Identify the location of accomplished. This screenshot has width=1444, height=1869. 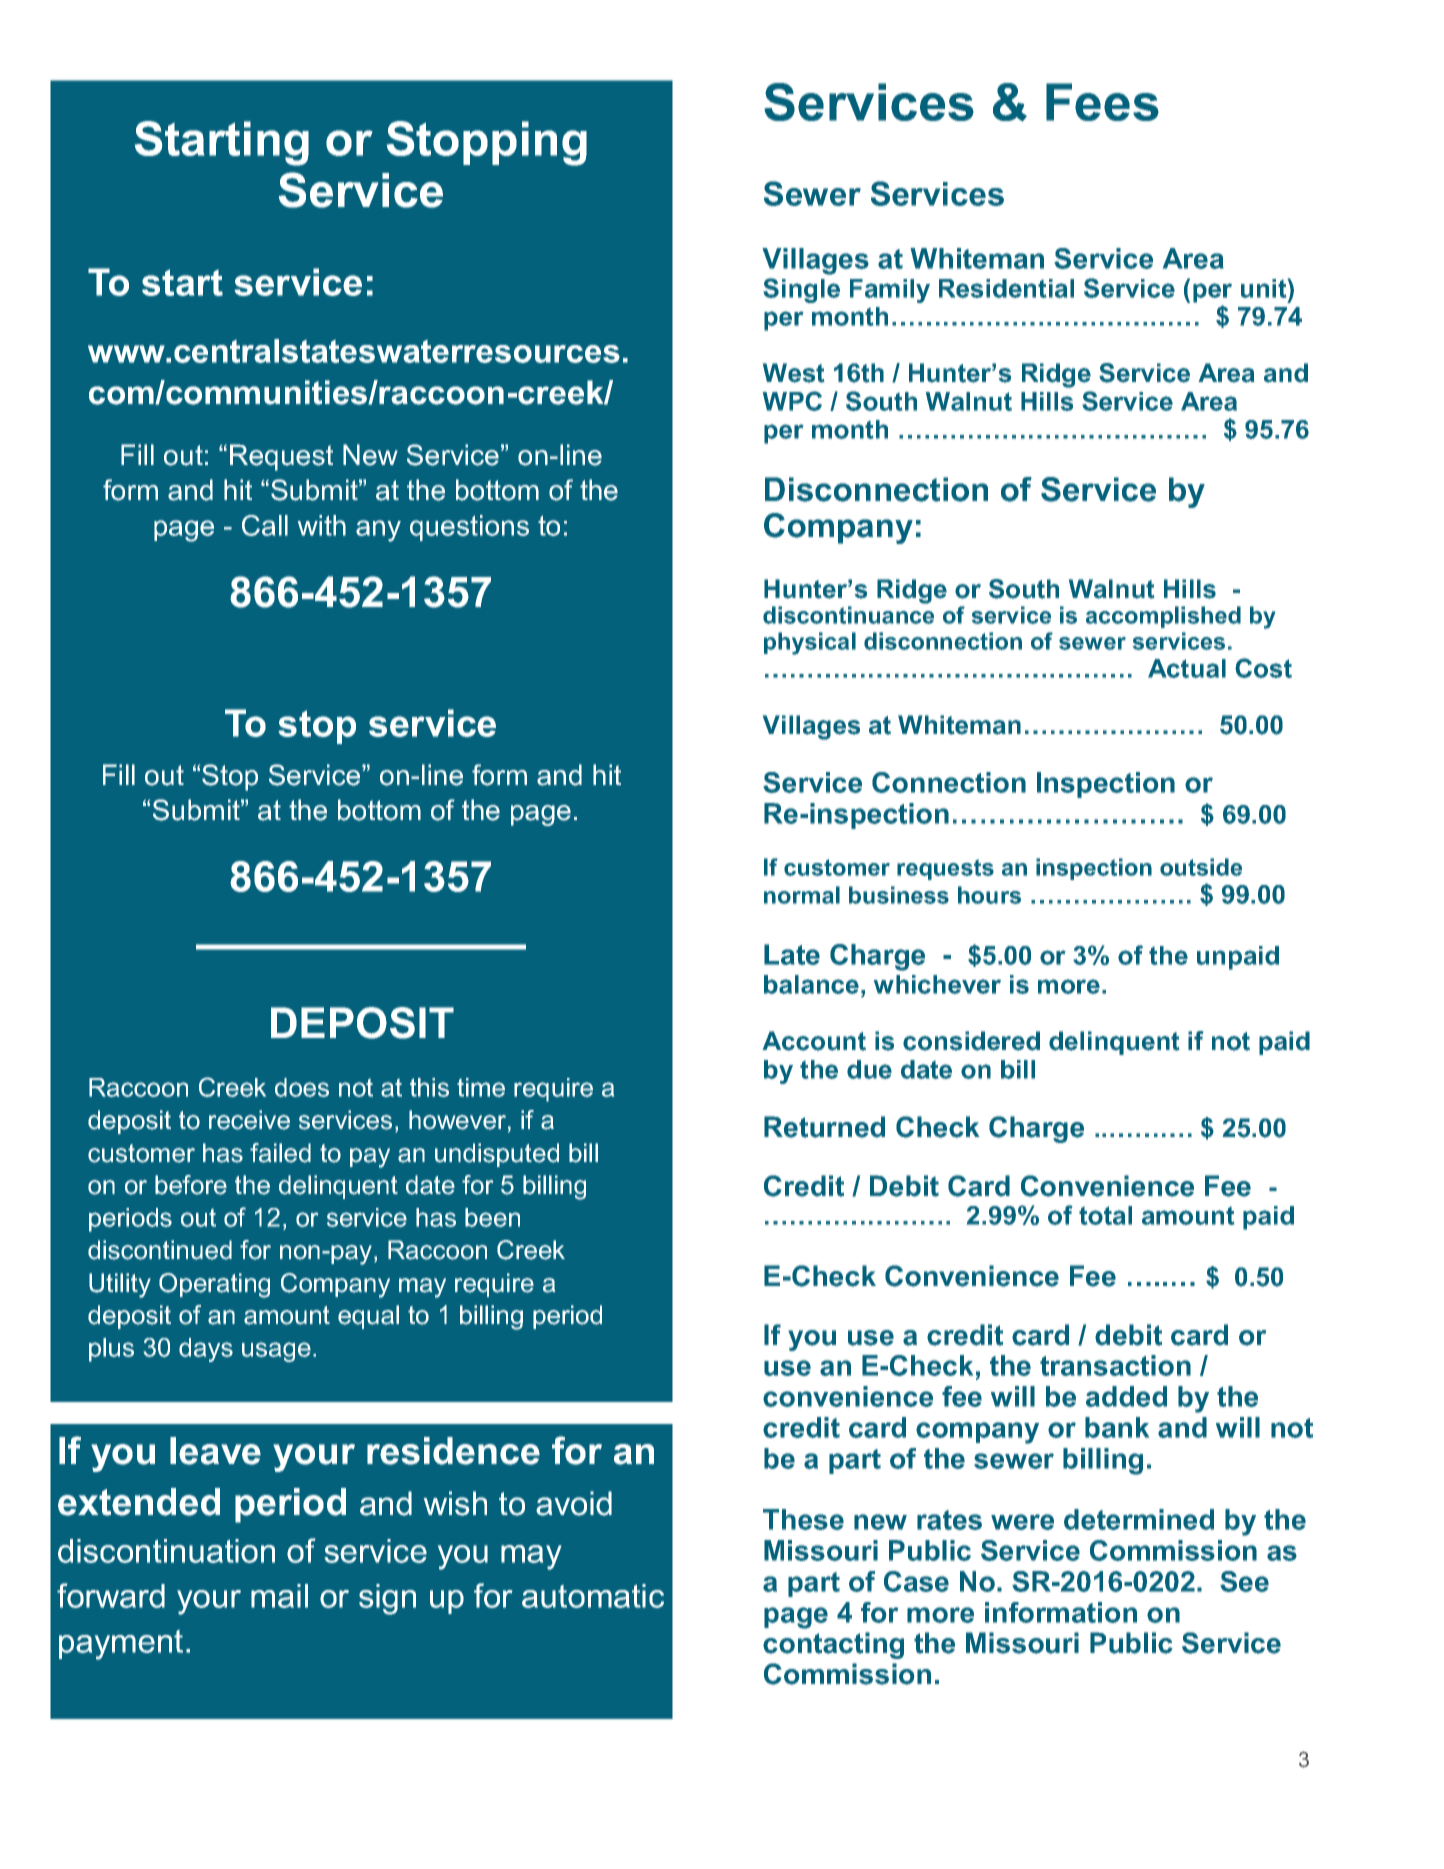
(1163, 617).
